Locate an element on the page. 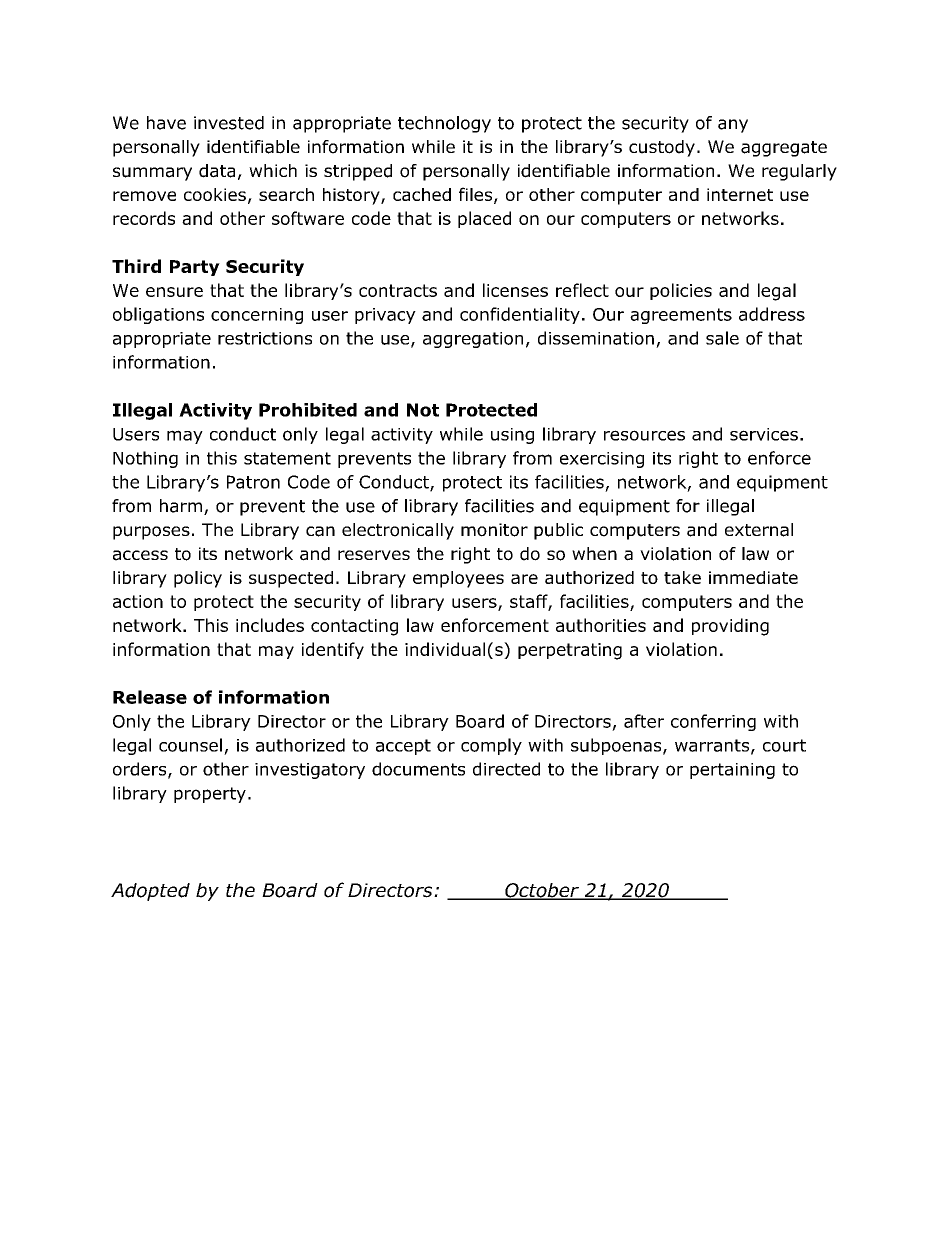  statement is located at coordinates (287, 458).
